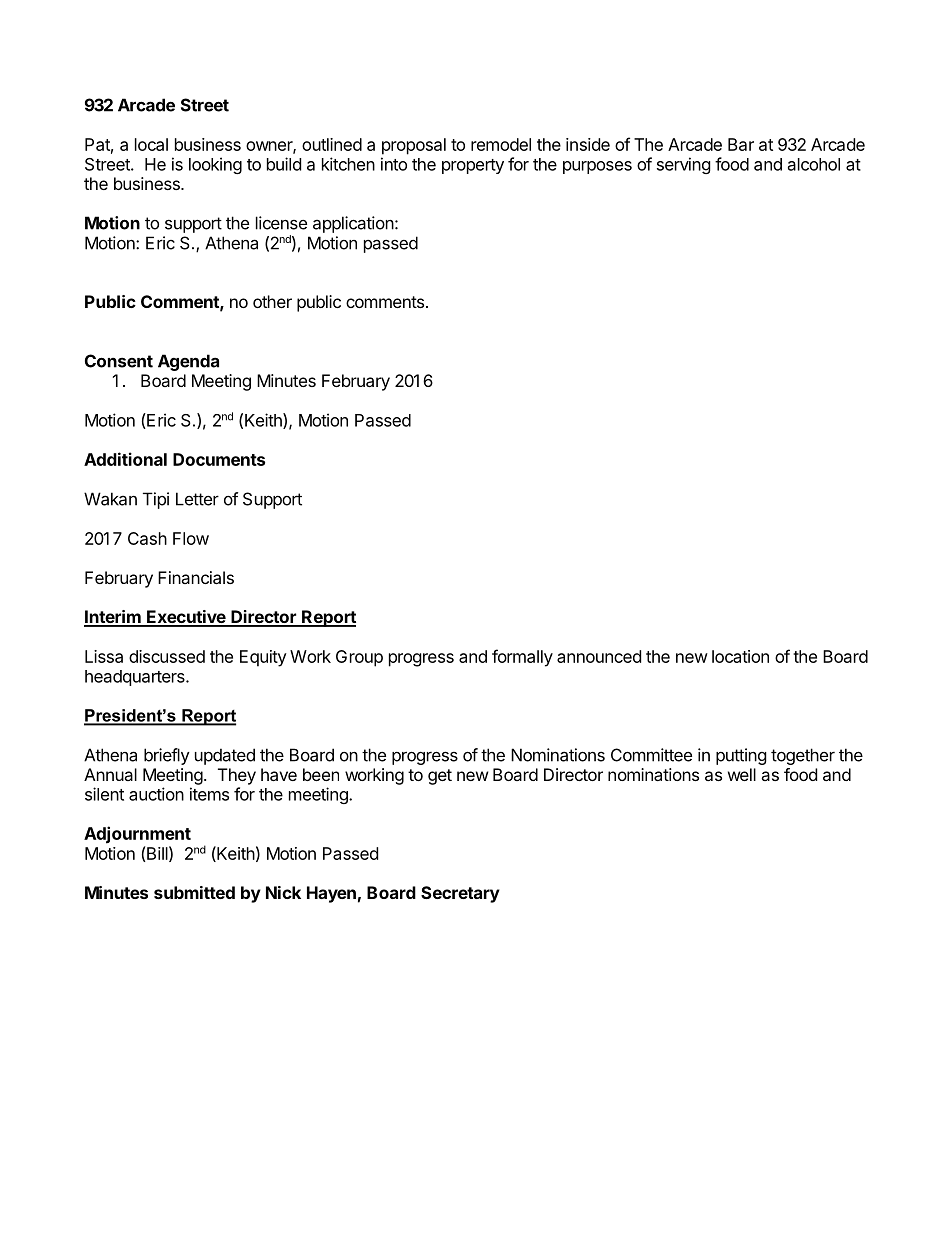 Image resolution: width=952 pixels, height=1233 pixels. What do you see at coordinates (740, 656) in the image?
I see `location` at bounding box center [740, 656].
